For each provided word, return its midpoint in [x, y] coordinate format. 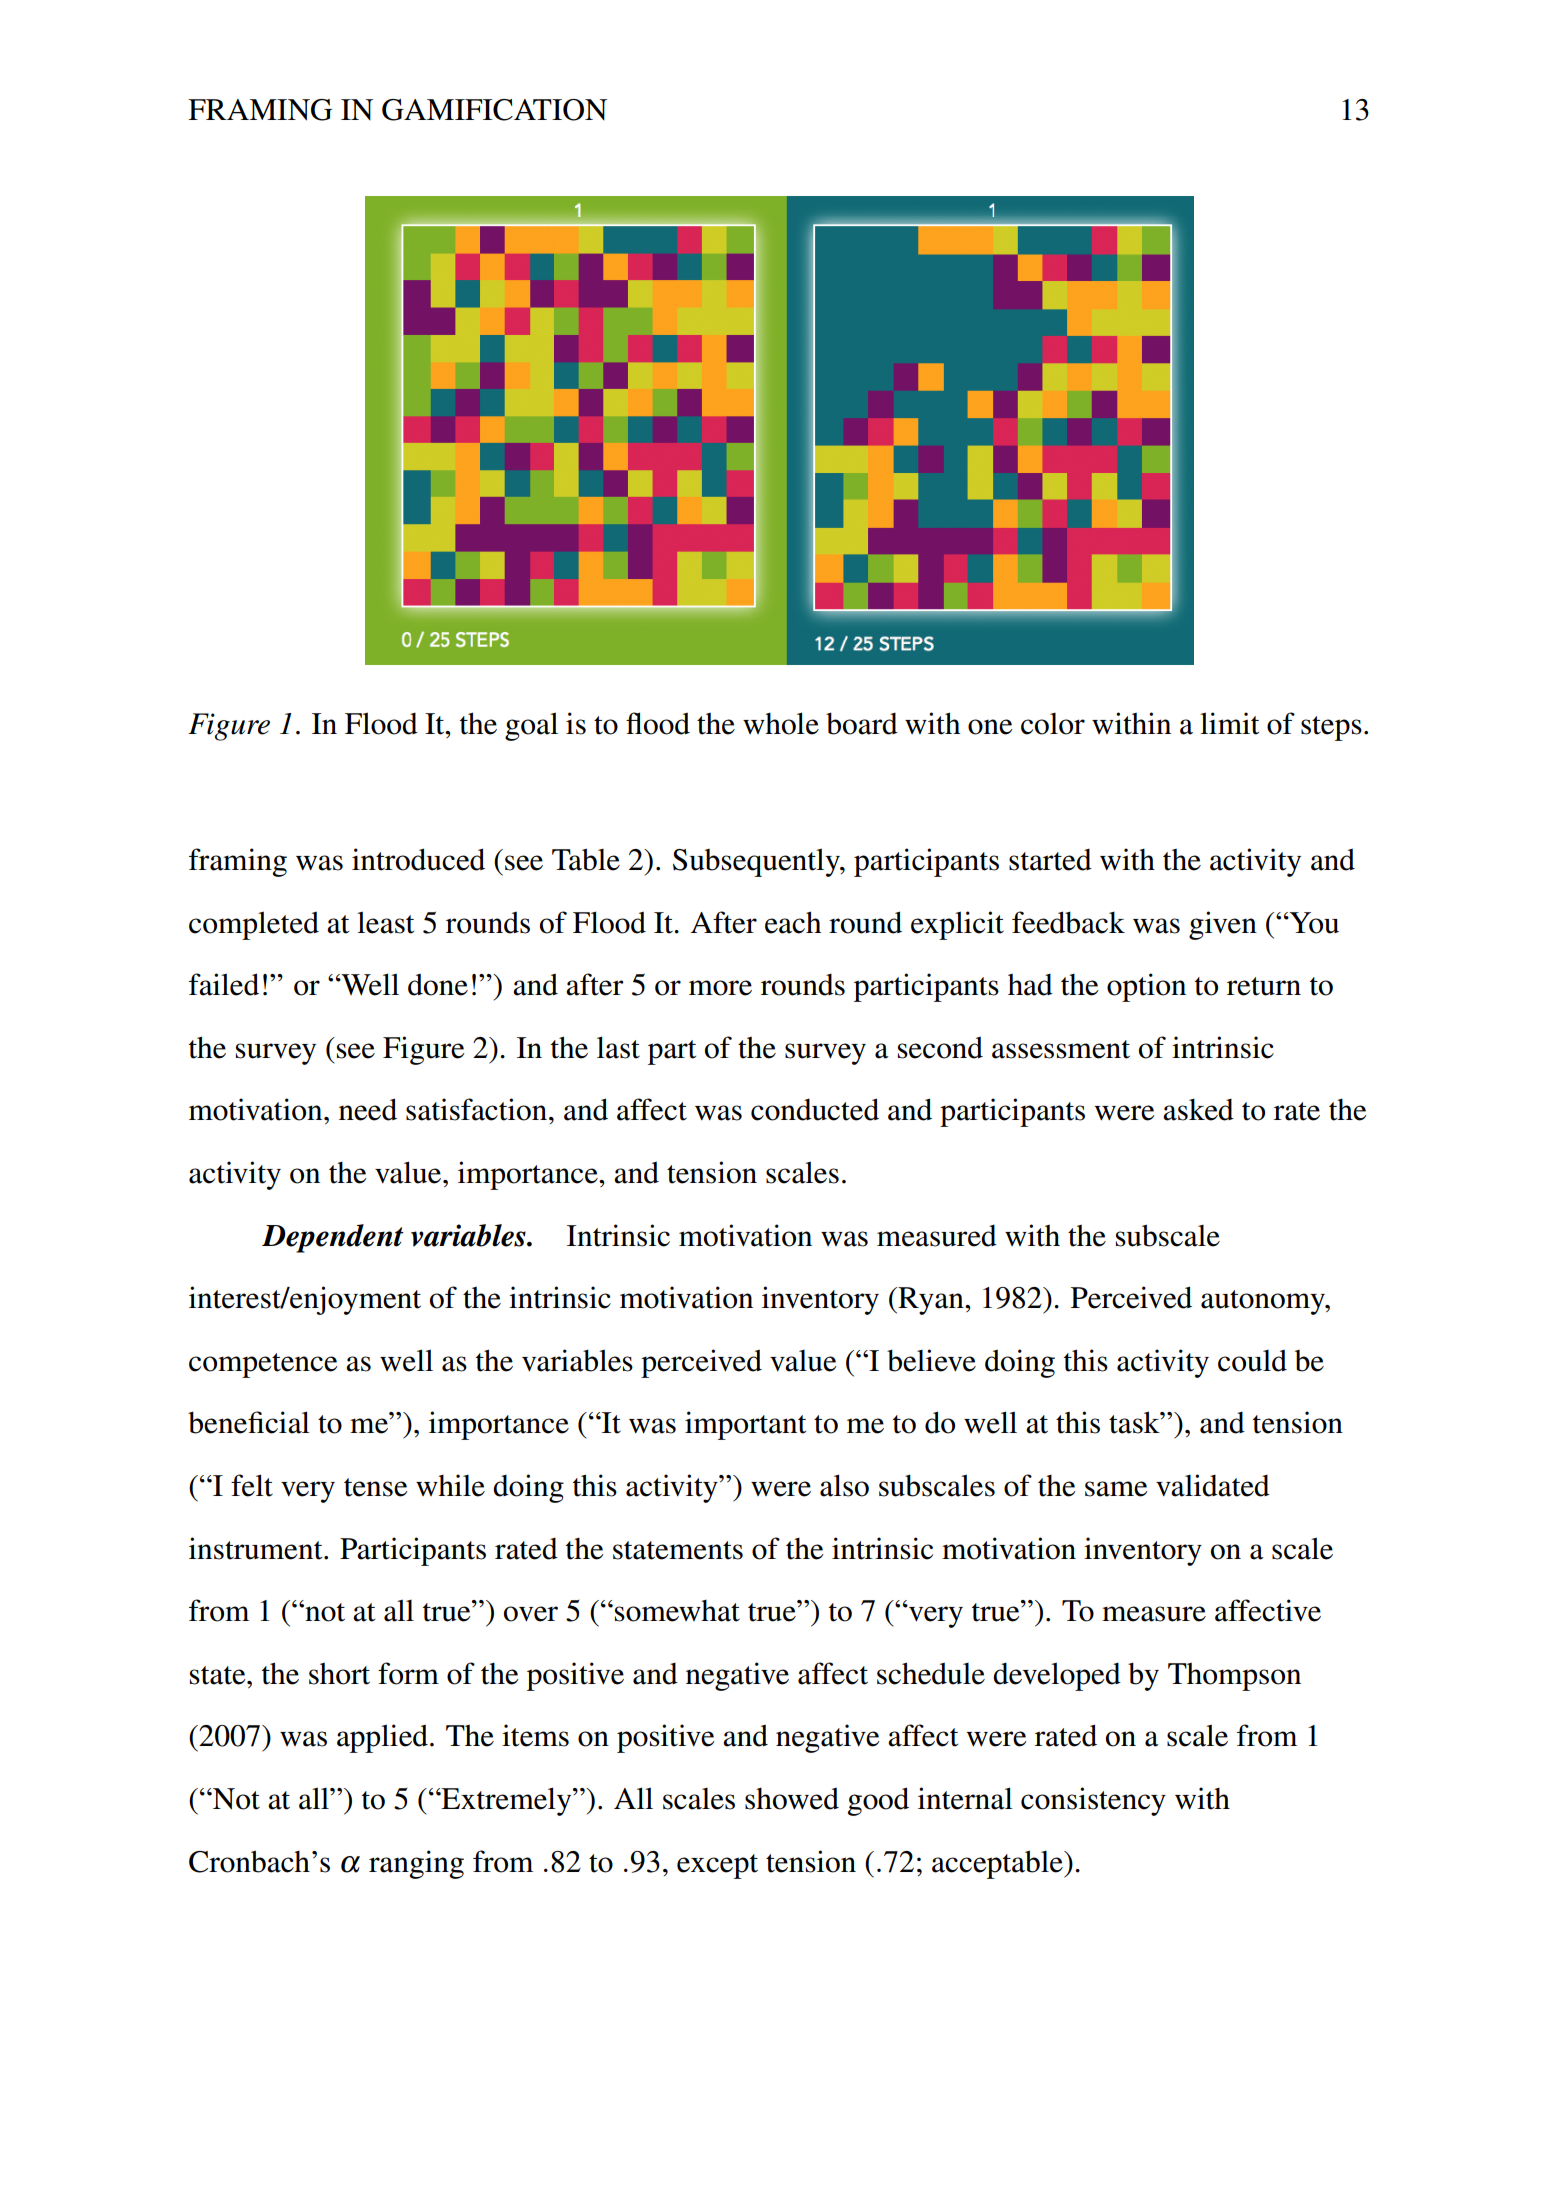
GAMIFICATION [494, 110]
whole [781, 723]
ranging [416, 1864]
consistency [1093, 1801]
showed [792, 1798]
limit [1229, 723]
